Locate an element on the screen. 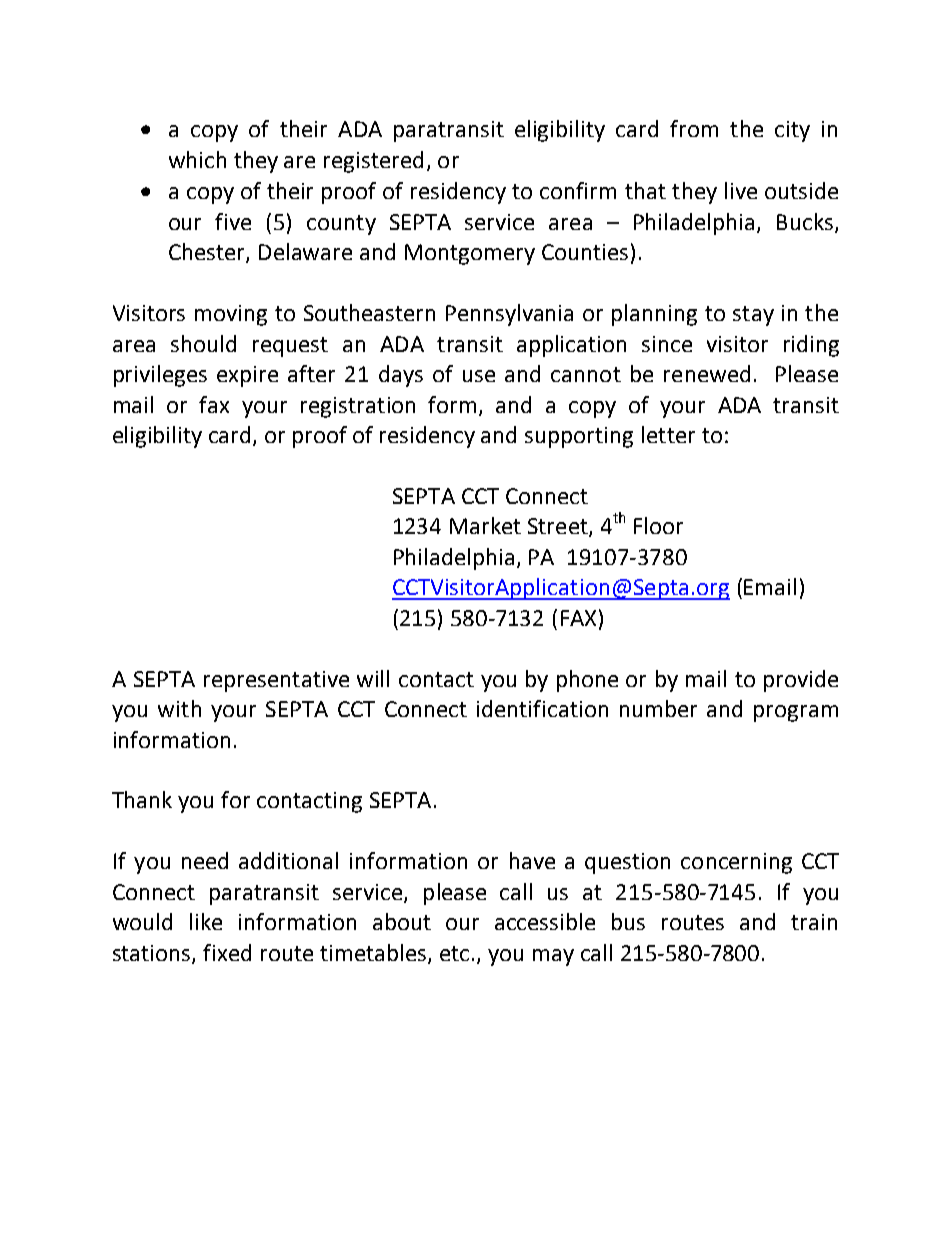 This screenshot has height=1233, width=952. registered is located at coordinates (373, 162).
